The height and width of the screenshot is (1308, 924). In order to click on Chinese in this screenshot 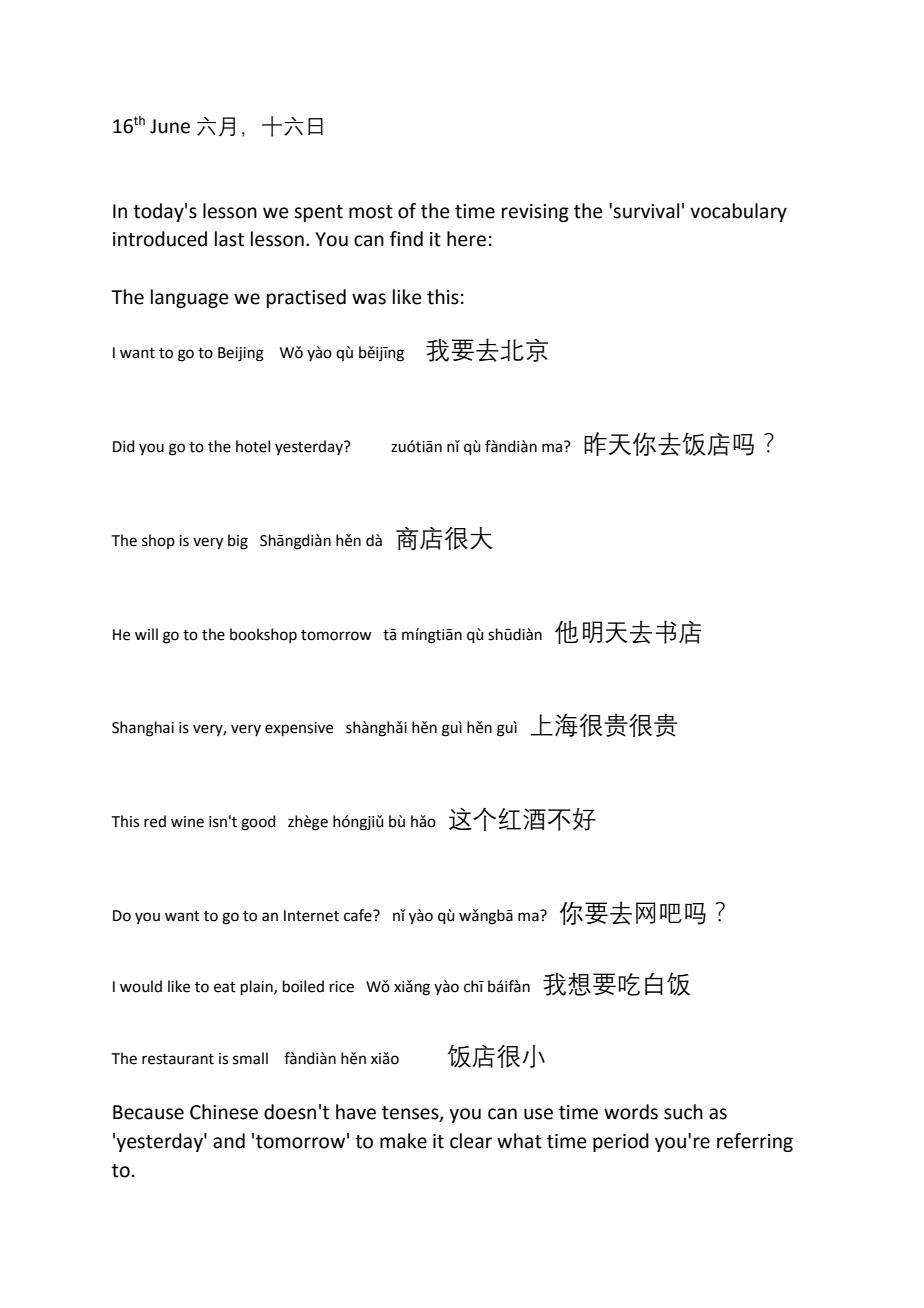, I will do `click(224, 1112)`.
